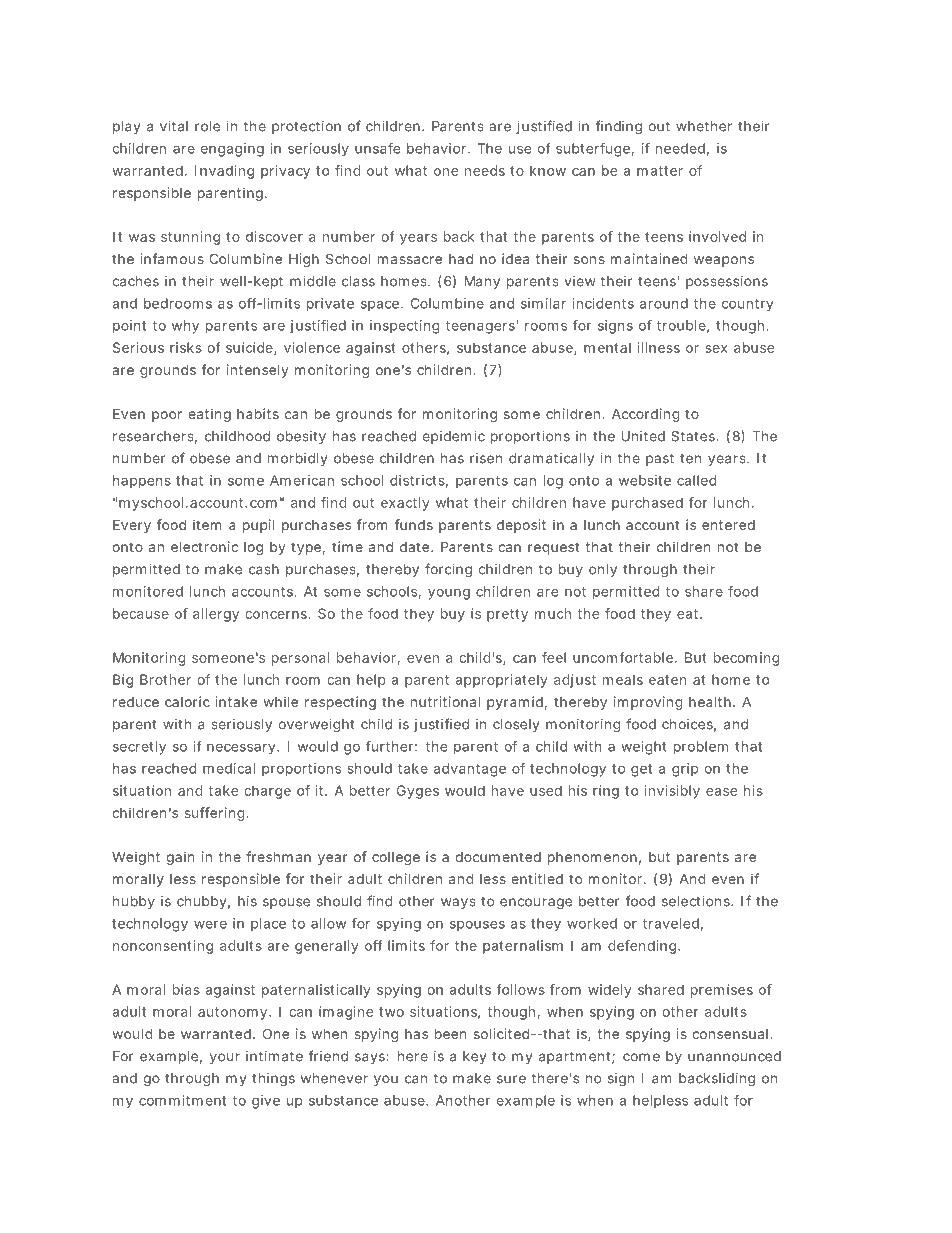 The width and height of the image is (952, 1233). What do you see at coordinates (225, 1058) in the image?
I see `your` at bounding box center [225, 1058].
